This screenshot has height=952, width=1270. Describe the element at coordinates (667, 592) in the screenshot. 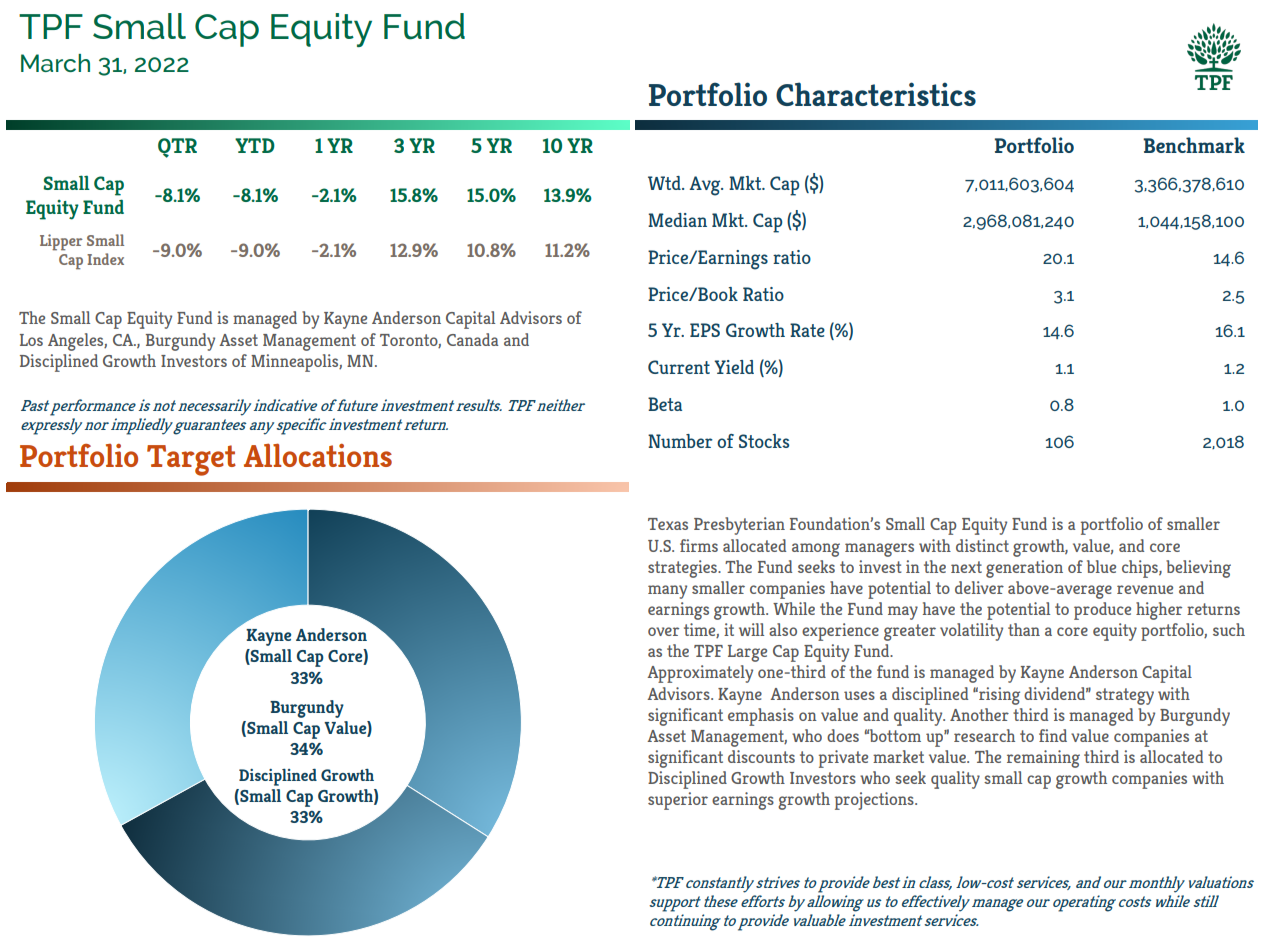

I see `many` at that location.
